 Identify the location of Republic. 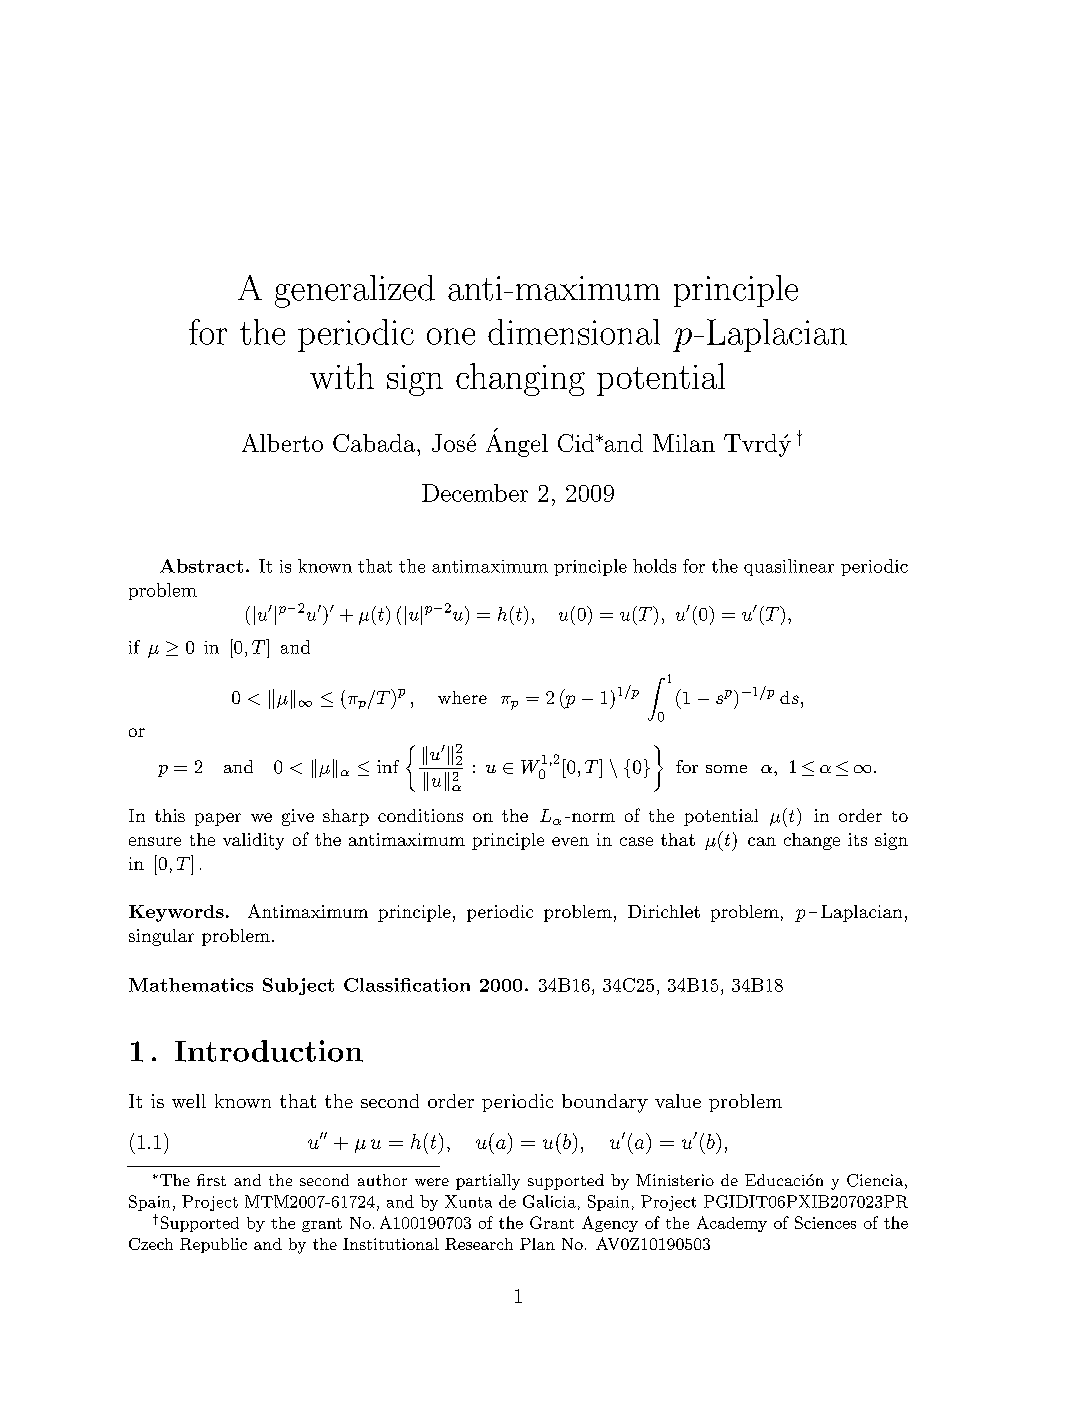
(213, 1245).
